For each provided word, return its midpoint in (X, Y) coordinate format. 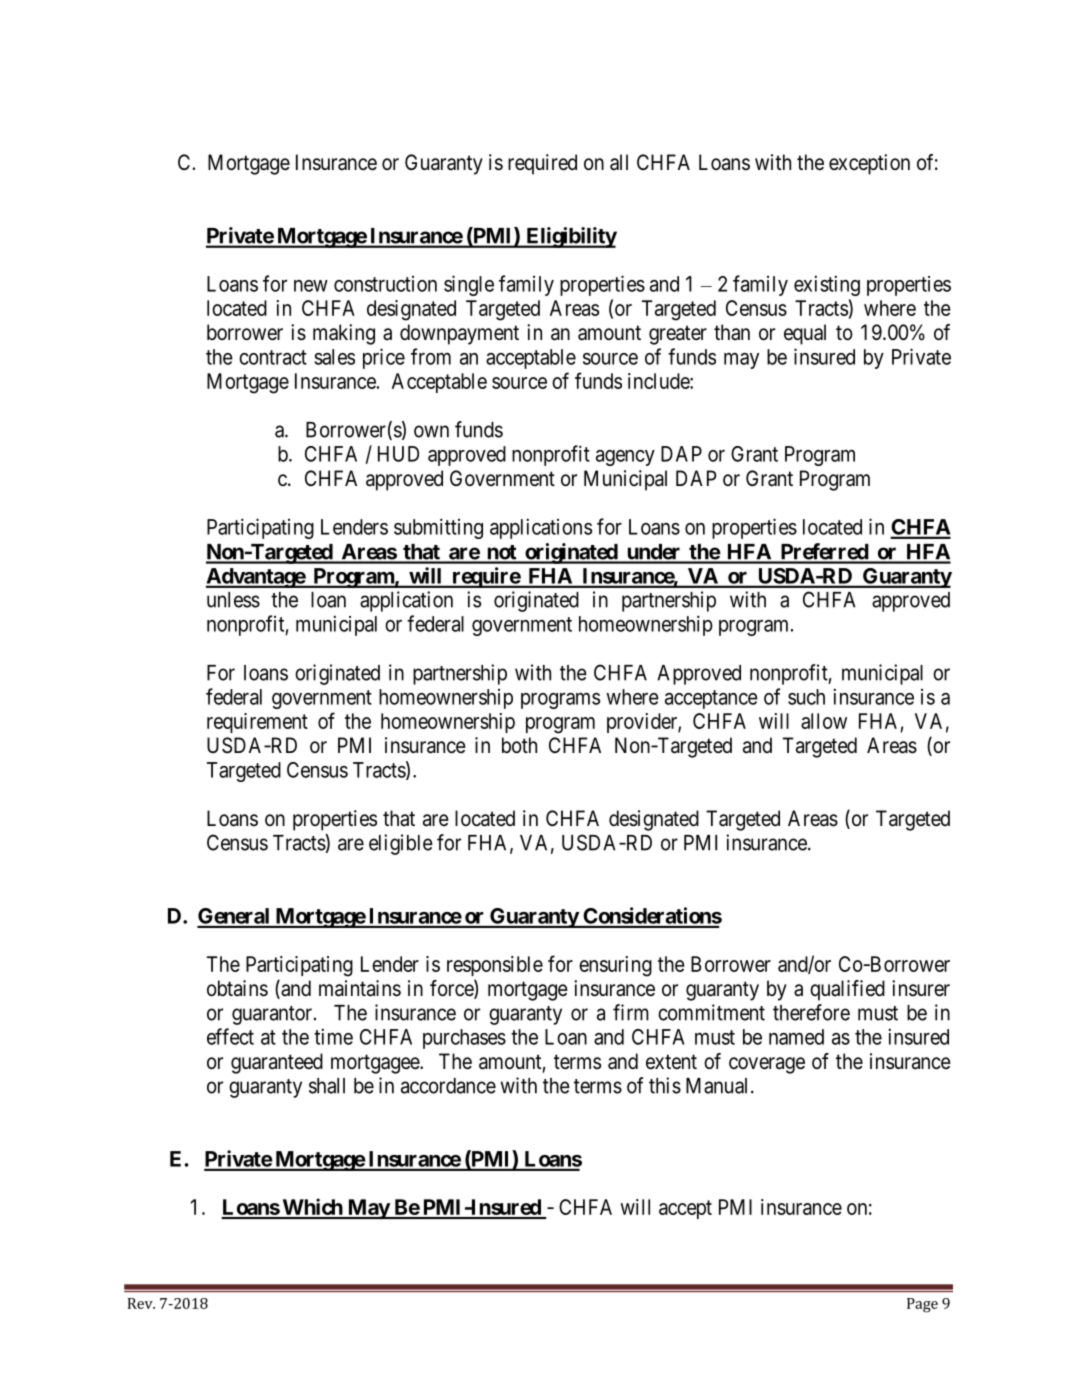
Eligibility (570, 237)
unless (233, 600)
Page (922, 1305)
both (519, 745)
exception (869, 164)
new (311, 286)
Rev (141, 1303)
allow (824, 721)
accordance (448, 1086)
